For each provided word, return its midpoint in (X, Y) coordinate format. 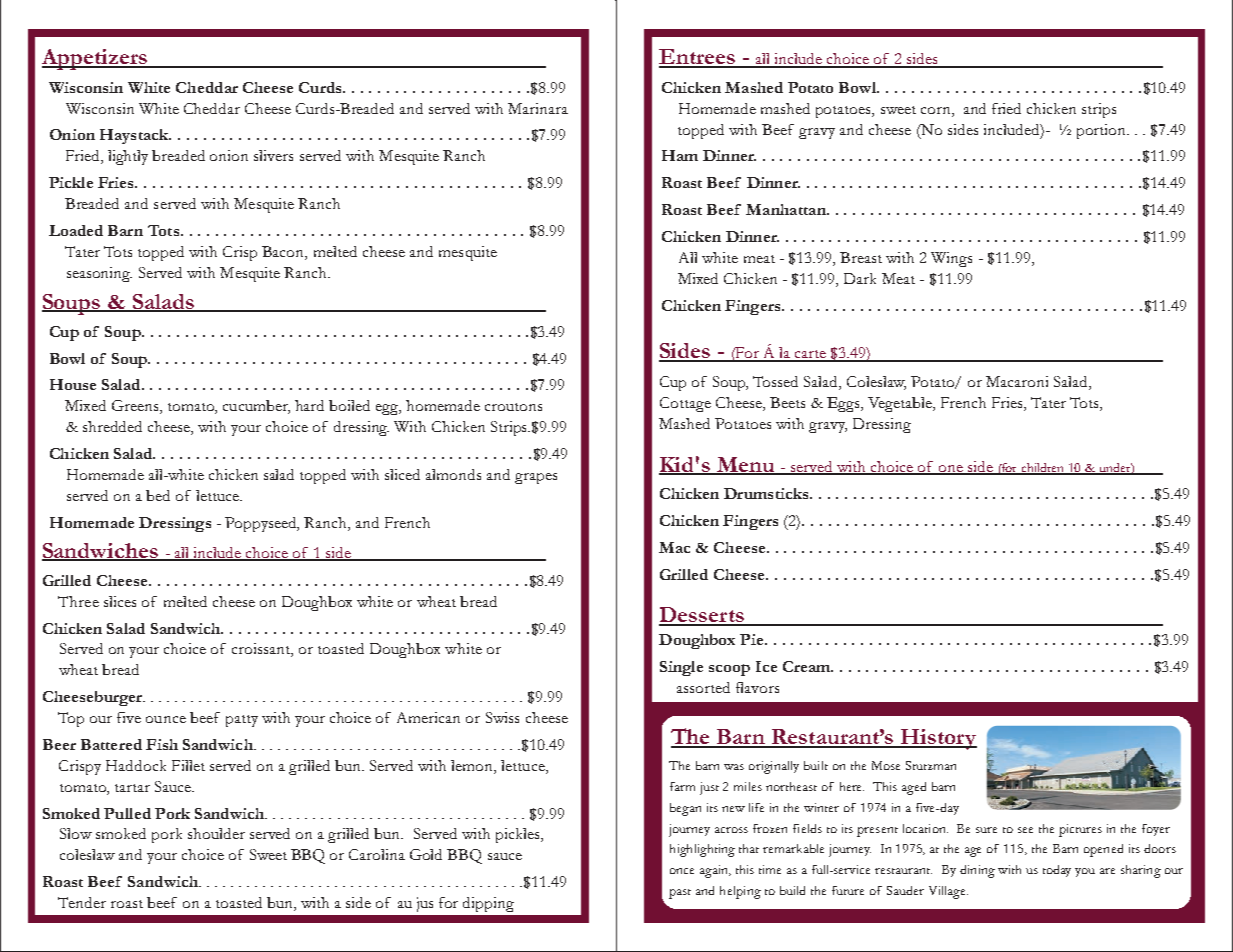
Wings (951, 259)
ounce (166, 719)
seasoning (99, 274)
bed (158, 495)
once (682, 871)
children (1044, 468)
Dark (860, 278)
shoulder (216, 833)
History (937, 739)
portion (1103, 131)
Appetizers (95, 59)
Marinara (538, 108)
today (1057, 871)
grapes (536, 478)
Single (681, 668)
